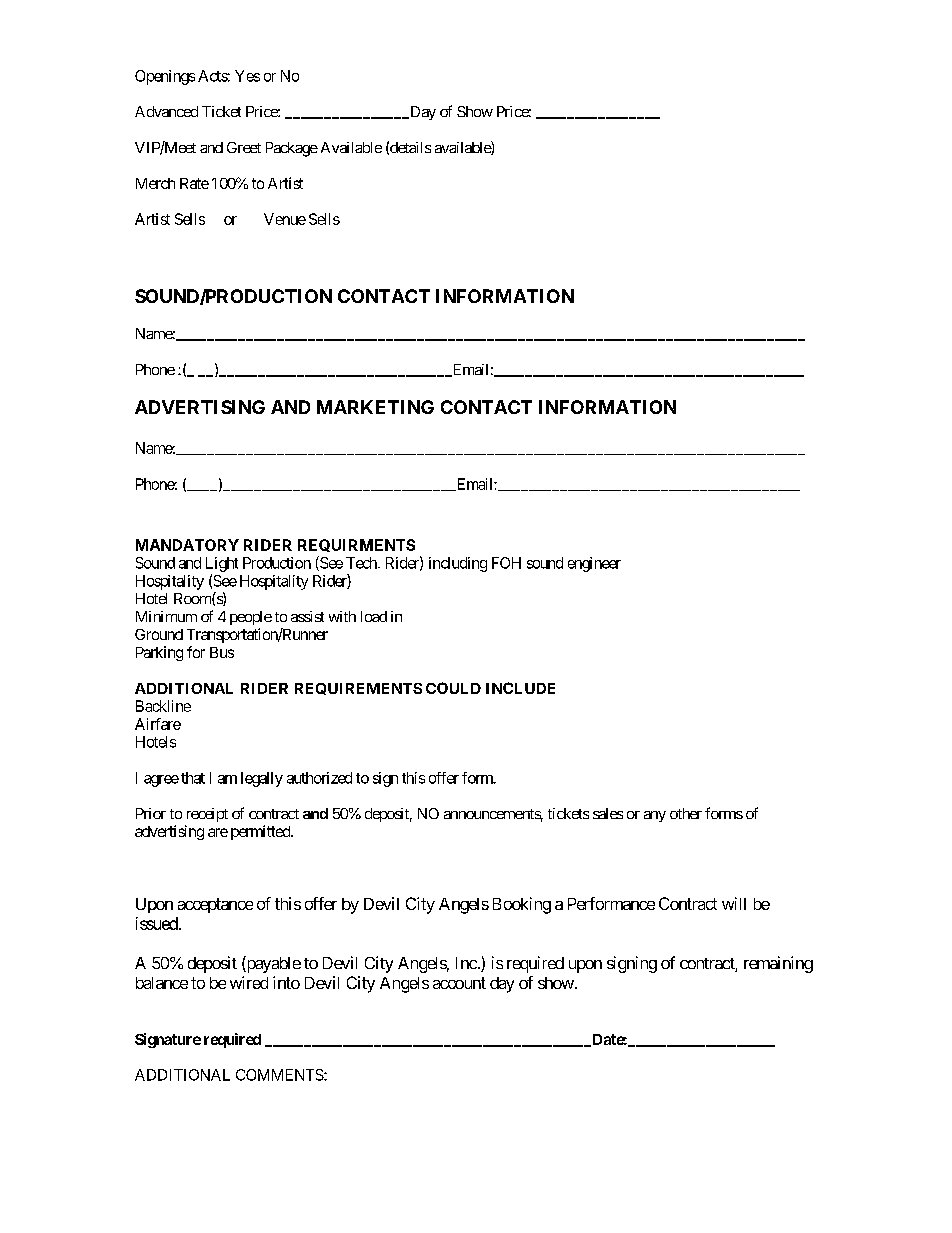 Image resolution: width=952 pixels, height=1233 pixels. I want to click on Yes, so click(247, 76).
